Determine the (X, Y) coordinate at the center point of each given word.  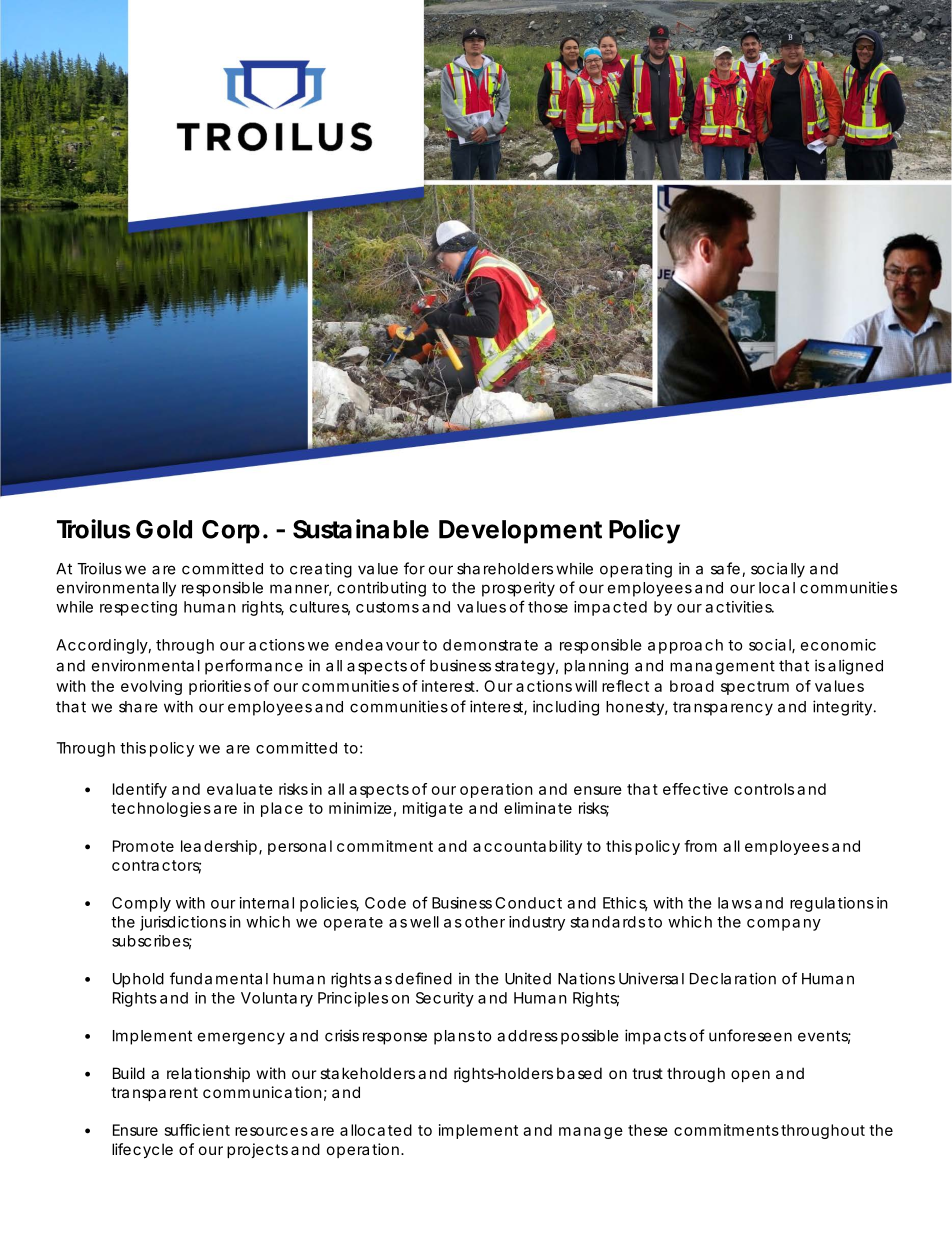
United (528, 978)
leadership (219, 847)
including (566, 708)
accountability (527, 847)
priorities (220, 687)
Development (520, 532)
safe (725, 568)
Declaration (733, 978)
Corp (231, 532)
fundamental (219, 978)
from (700, 846)
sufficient (197, 1130)
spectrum (755, 688)
